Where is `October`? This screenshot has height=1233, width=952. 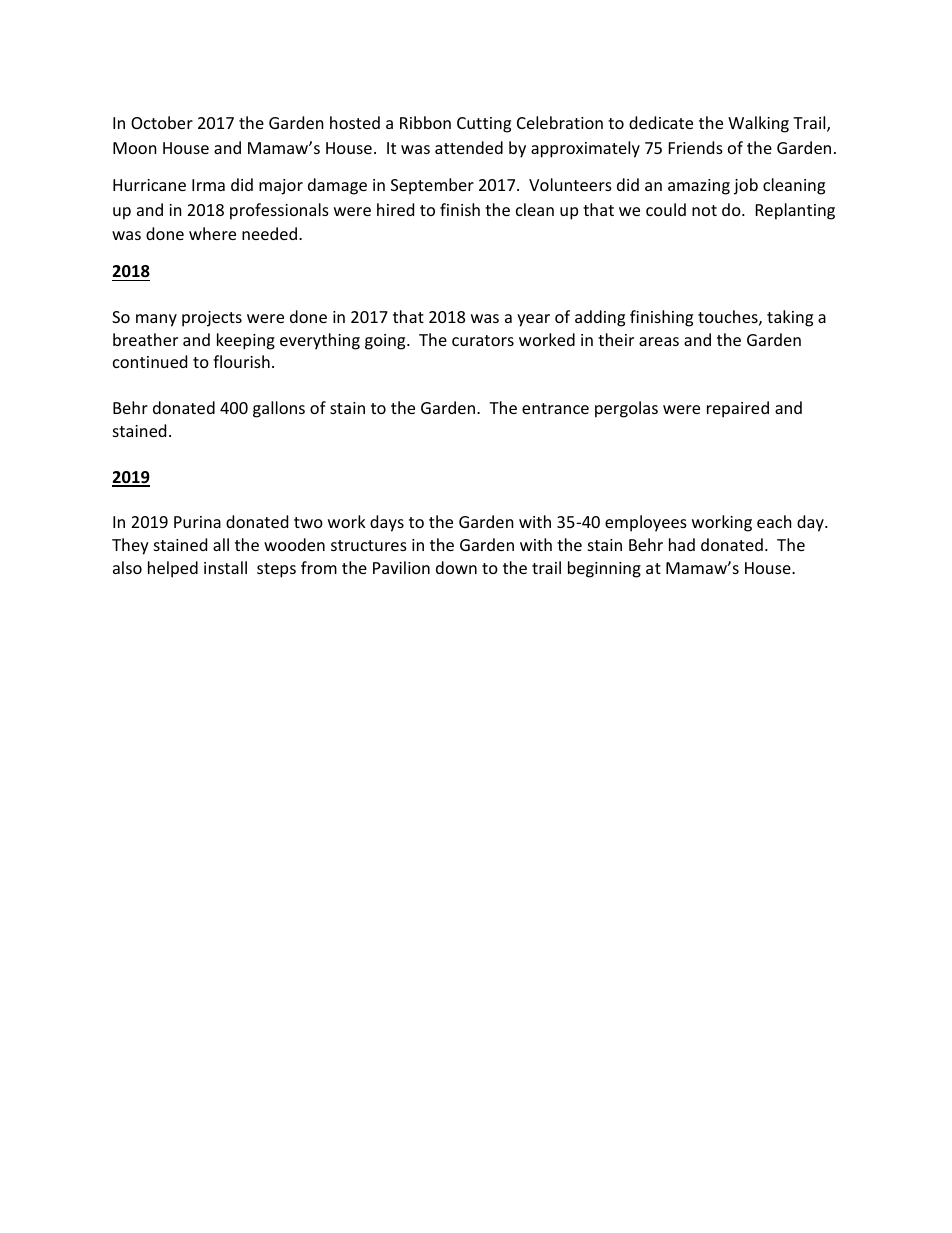 October is located at coordinates (162, 122).
